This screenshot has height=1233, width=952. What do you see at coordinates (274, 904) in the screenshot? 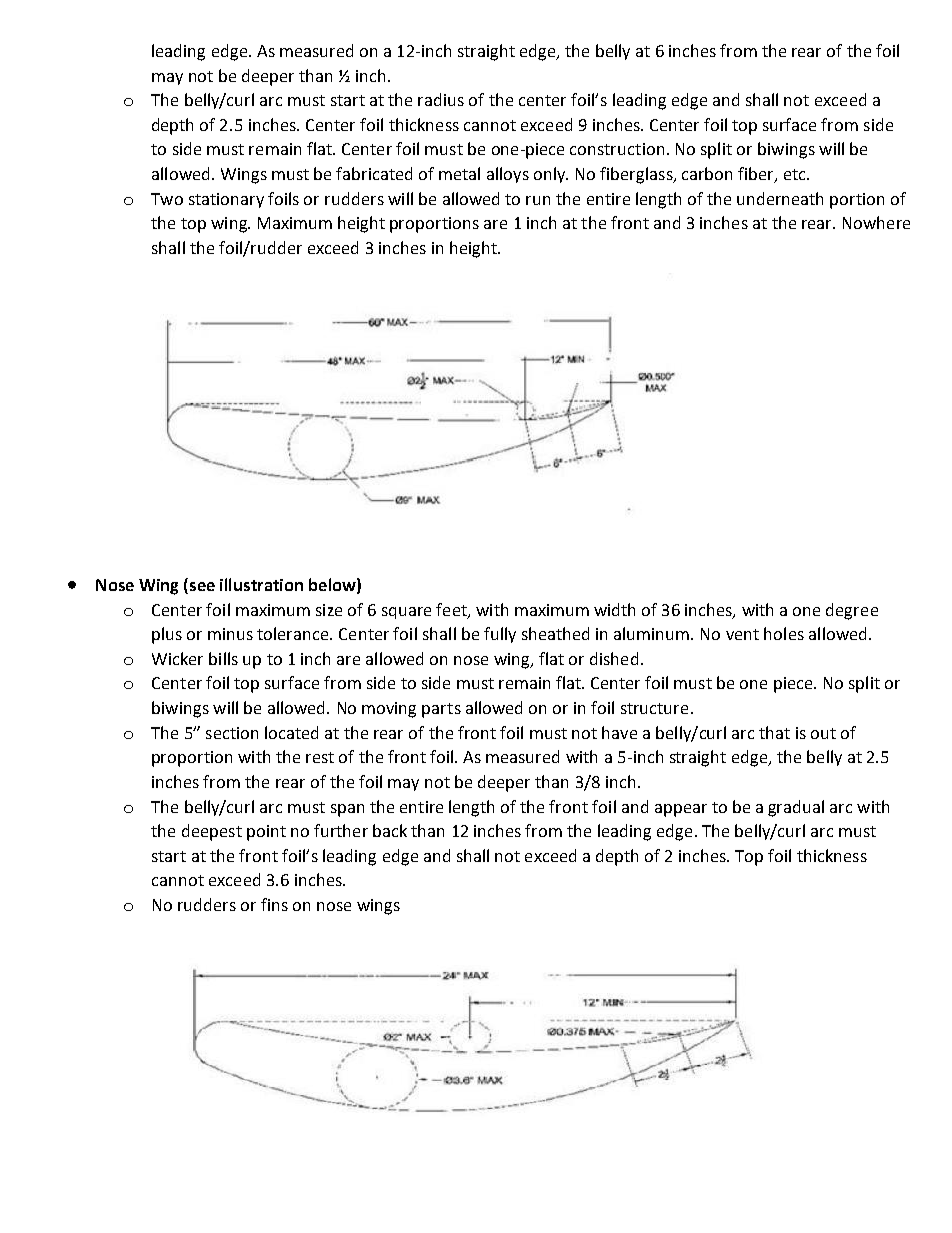
I see `fins` at bounding box center [274, 904].
